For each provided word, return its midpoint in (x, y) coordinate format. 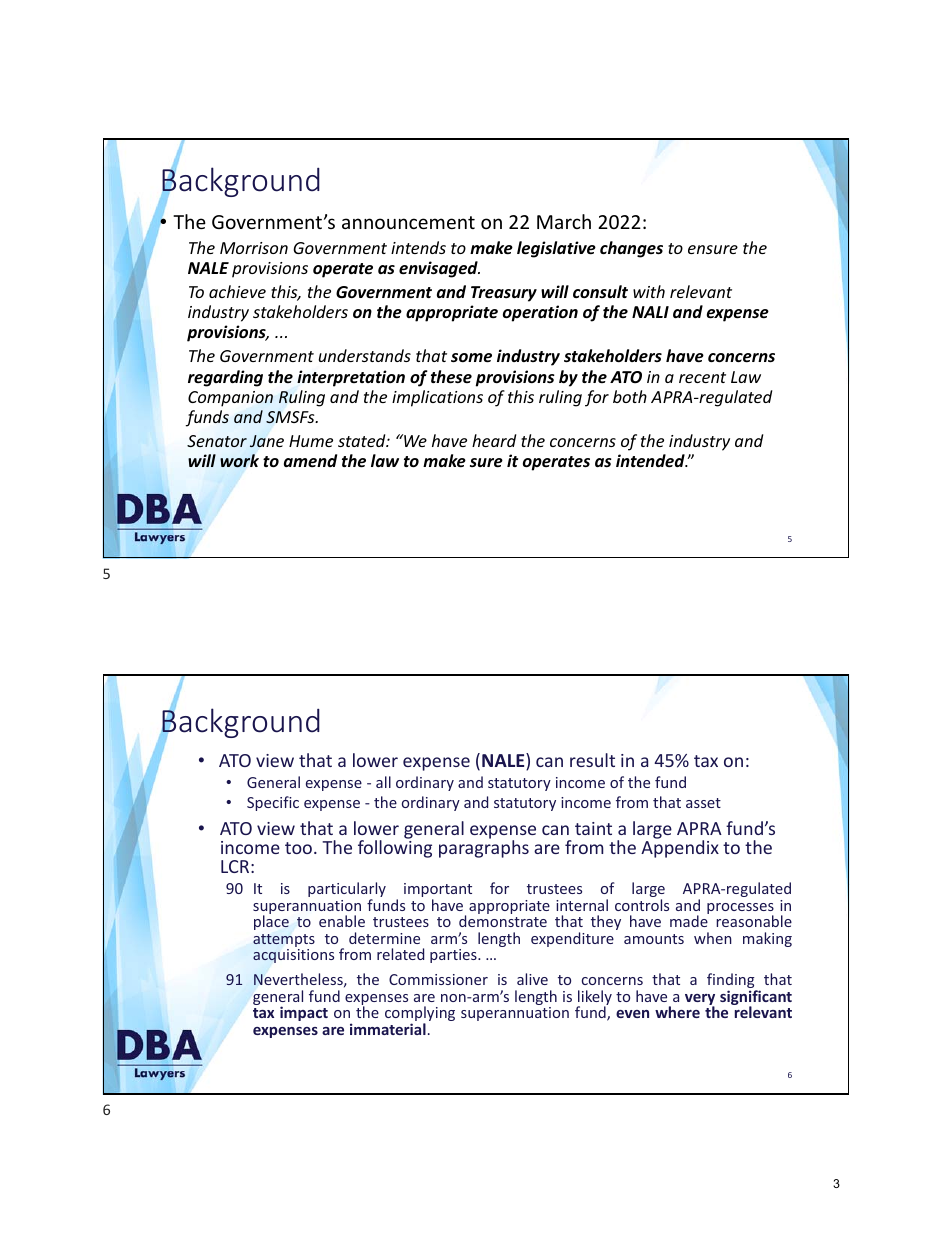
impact (304, 1013)
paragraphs (484, 848)
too (298, 848)
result (592, 760)
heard (494, 440)
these (451, 377)
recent (702, 377)
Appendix (680, 848)
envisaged (439, 269)
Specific (273, 803)
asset (703, 803)
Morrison (254, 248)
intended (651, 461)
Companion (230, 399)
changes (631, 249)
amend (310, 460)
